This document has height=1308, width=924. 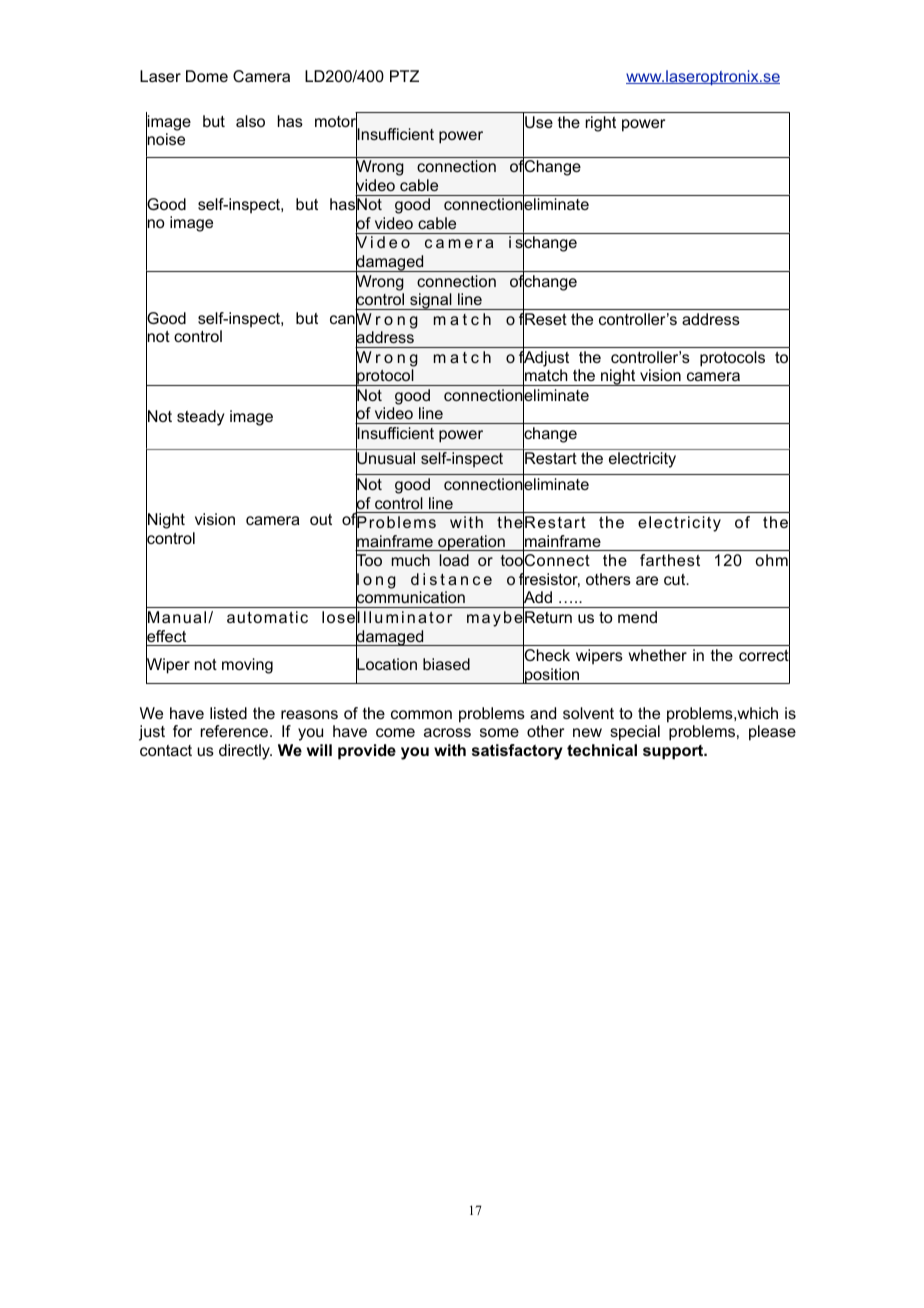 I want to click on special, so click(x=635, y=733).
